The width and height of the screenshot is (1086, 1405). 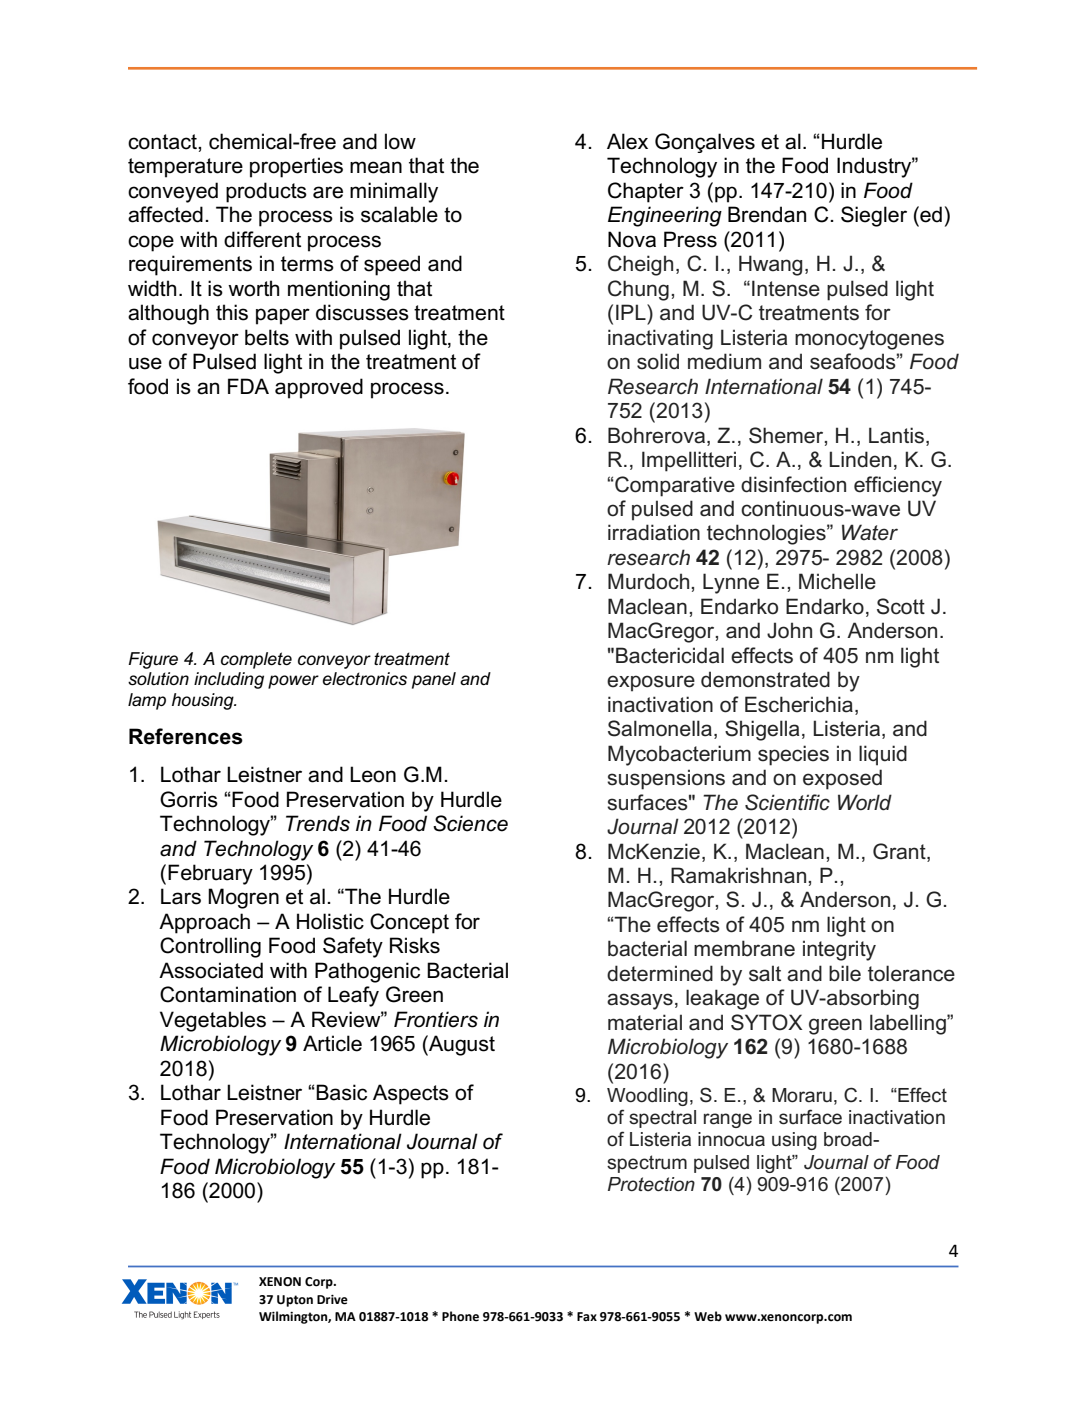 I want to click on Escherichia, so click(x=799, y=704).
